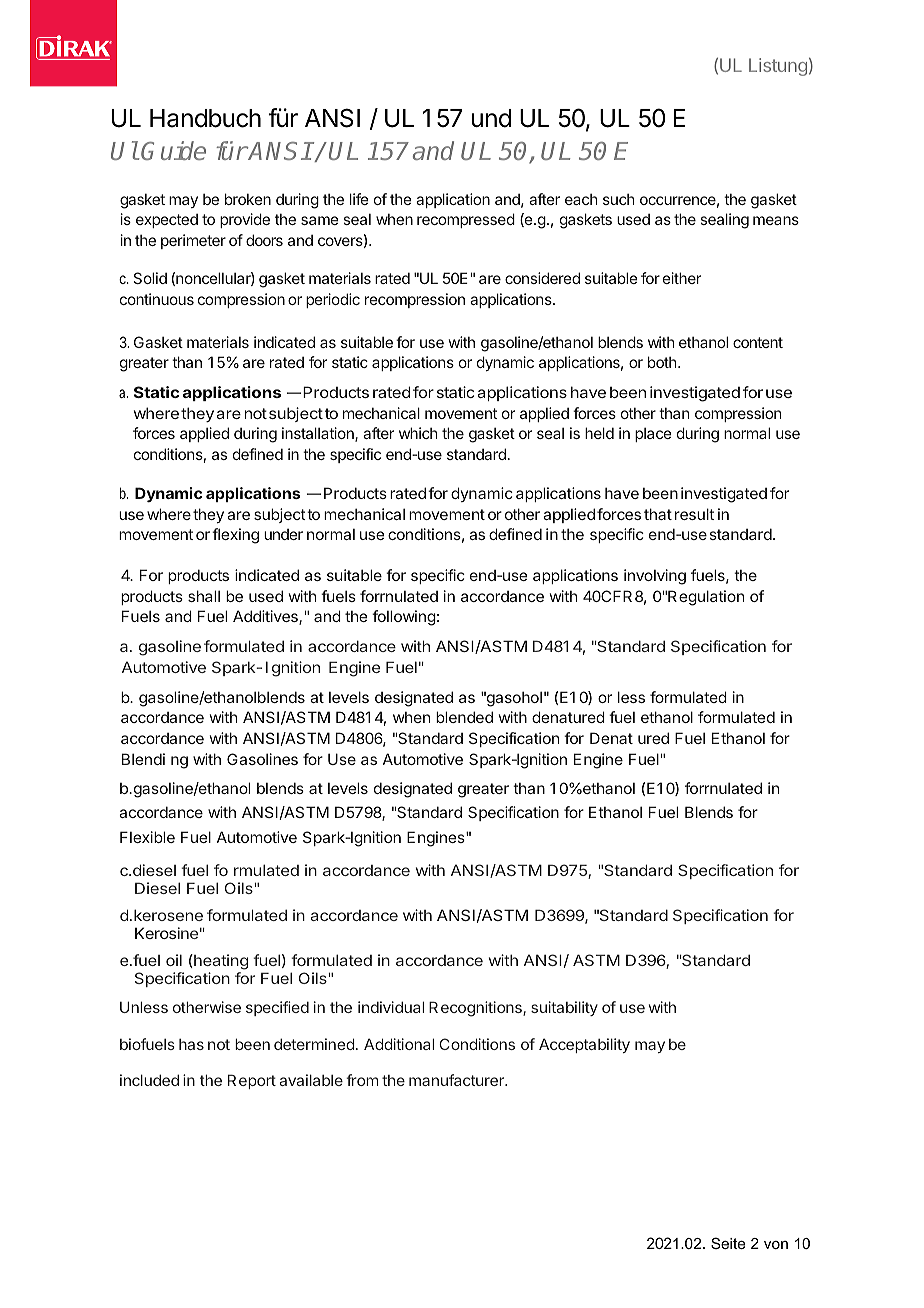 The image size is (924, 1308). What do you see at coordinates (391, 1007) in the screenshot?
I see `individual` at bounding box center [391, 1007].
